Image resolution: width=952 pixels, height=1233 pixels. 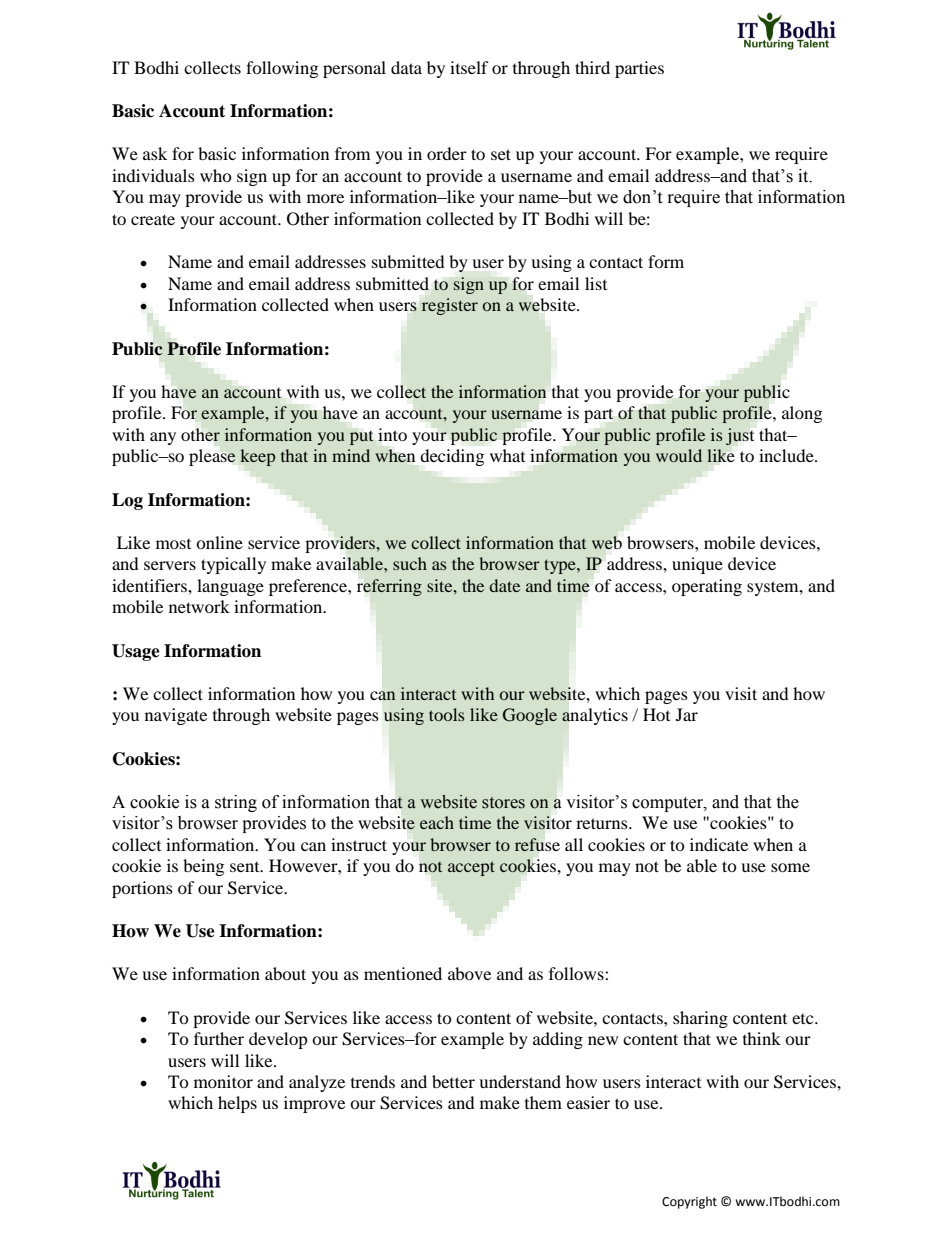 What do you see at coordinates (469, 67) in the document?
I see `itself` at bounding box center [469, 67].
